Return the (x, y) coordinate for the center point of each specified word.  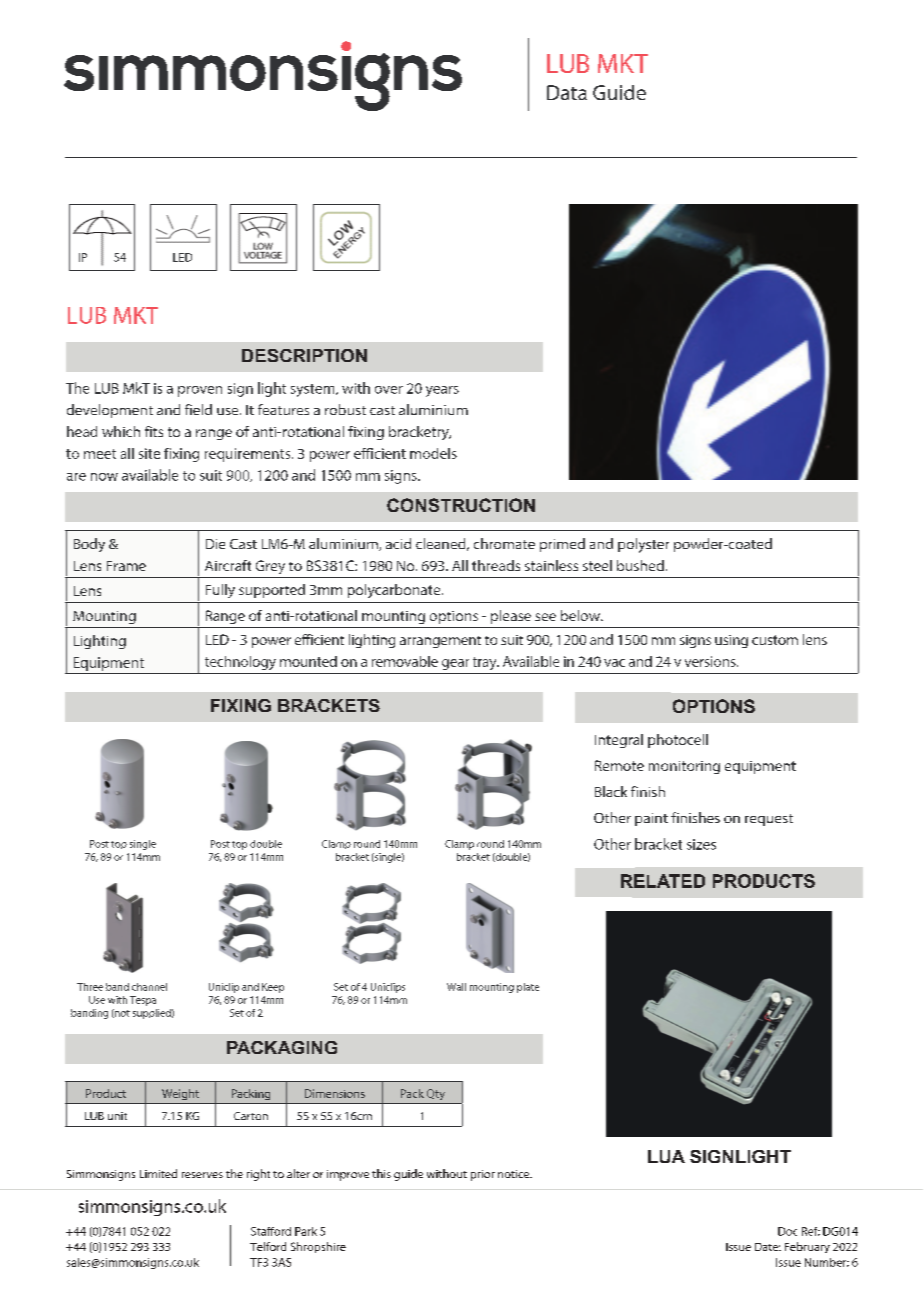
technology (240, 663)
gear (455, 664)
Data (567, 92)
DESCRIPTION (304, 355)
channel (149, 987)
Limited (158, 1173)
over (389, 390)
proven (200, 391)
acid (398, 543)
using (731, 641)
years (442, 391)
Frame (126, 566)
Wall (456, 987)
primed (562, 545)
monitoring (684, 767)
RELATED (663, 881)
